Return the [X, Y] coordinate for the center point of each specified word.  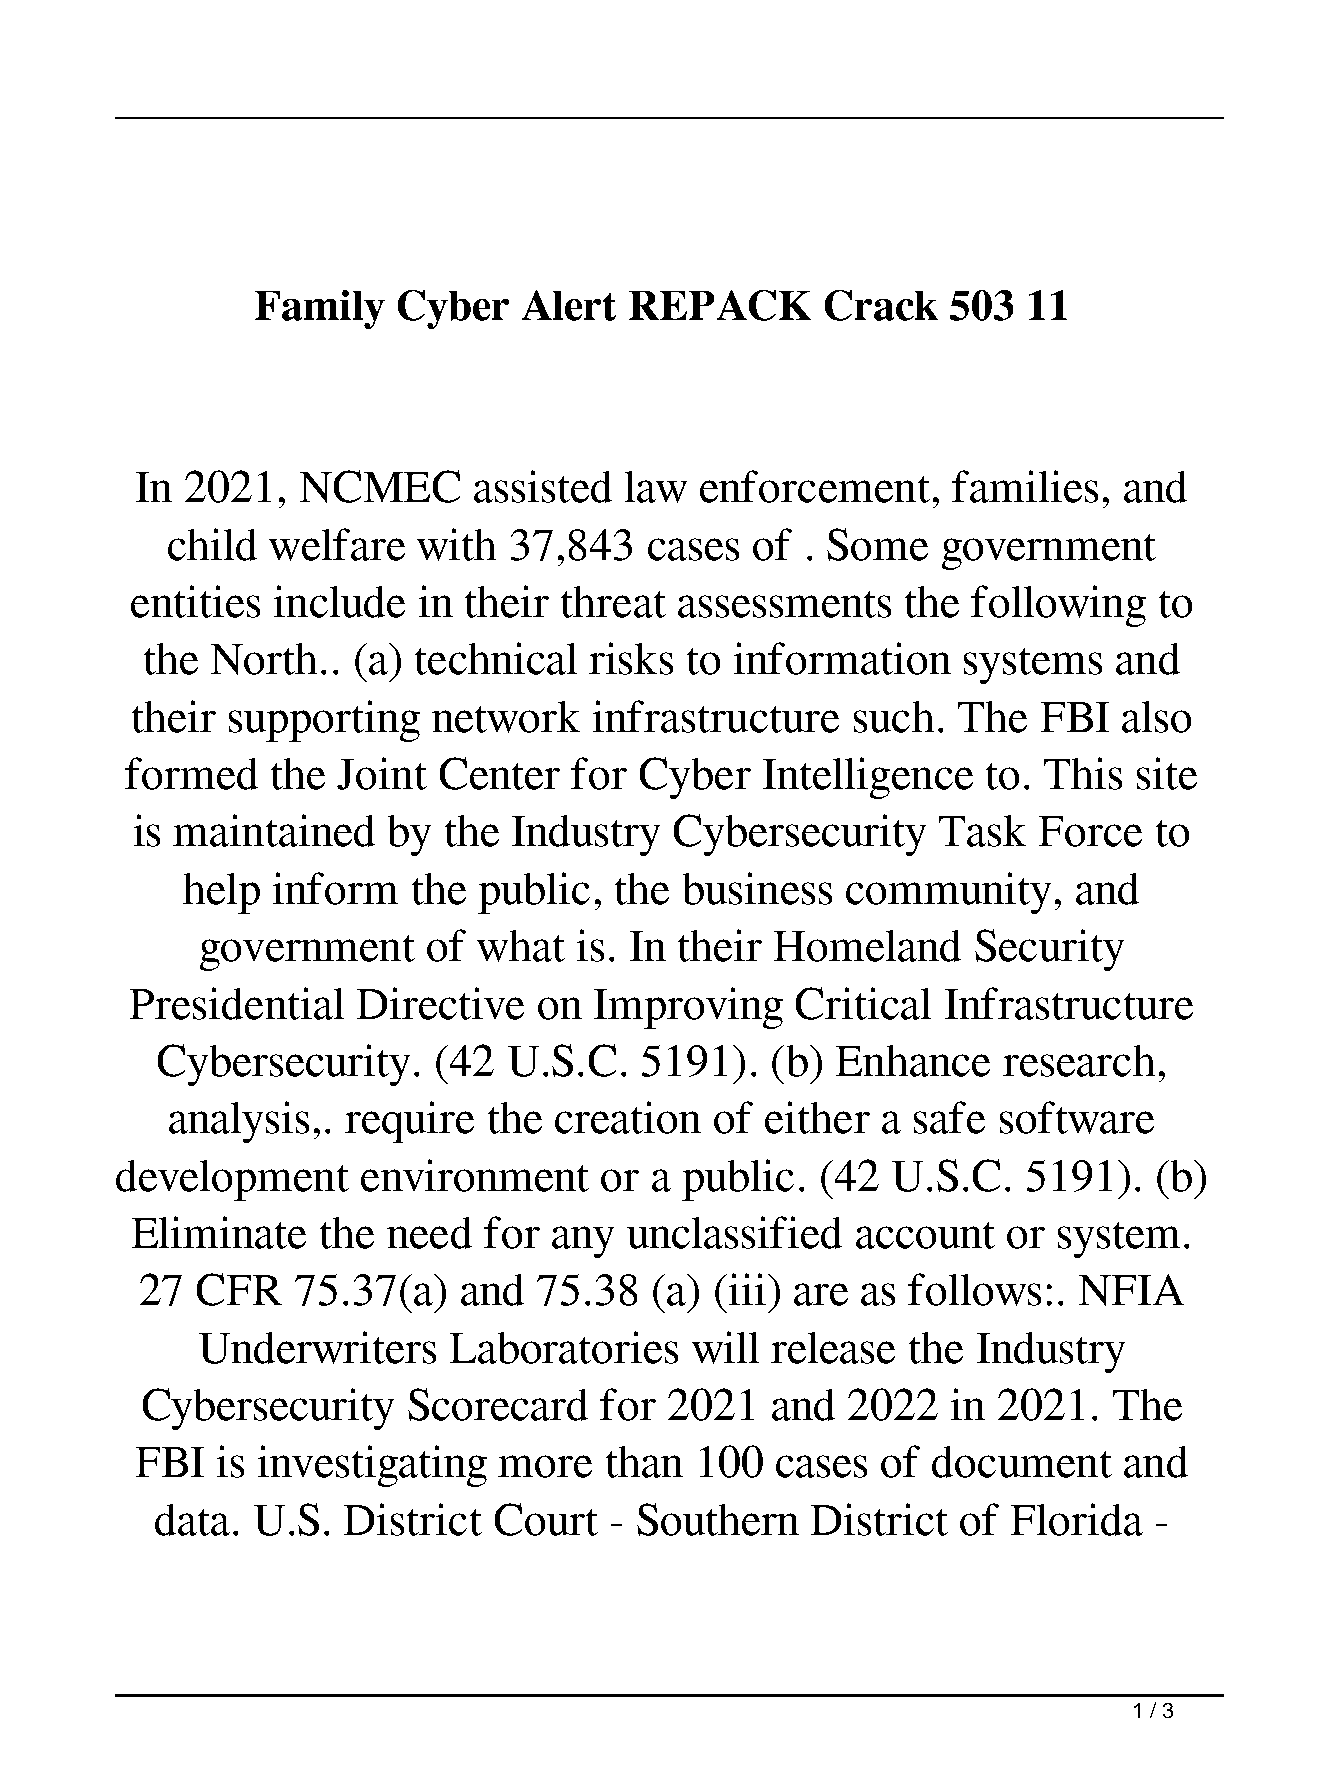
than [644, 1462]
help [221, 893]
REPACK [720, 305]
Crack [881, 305]
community [948, 893]
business [757, 888]
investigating [372, 1466]
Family [320, 309]
